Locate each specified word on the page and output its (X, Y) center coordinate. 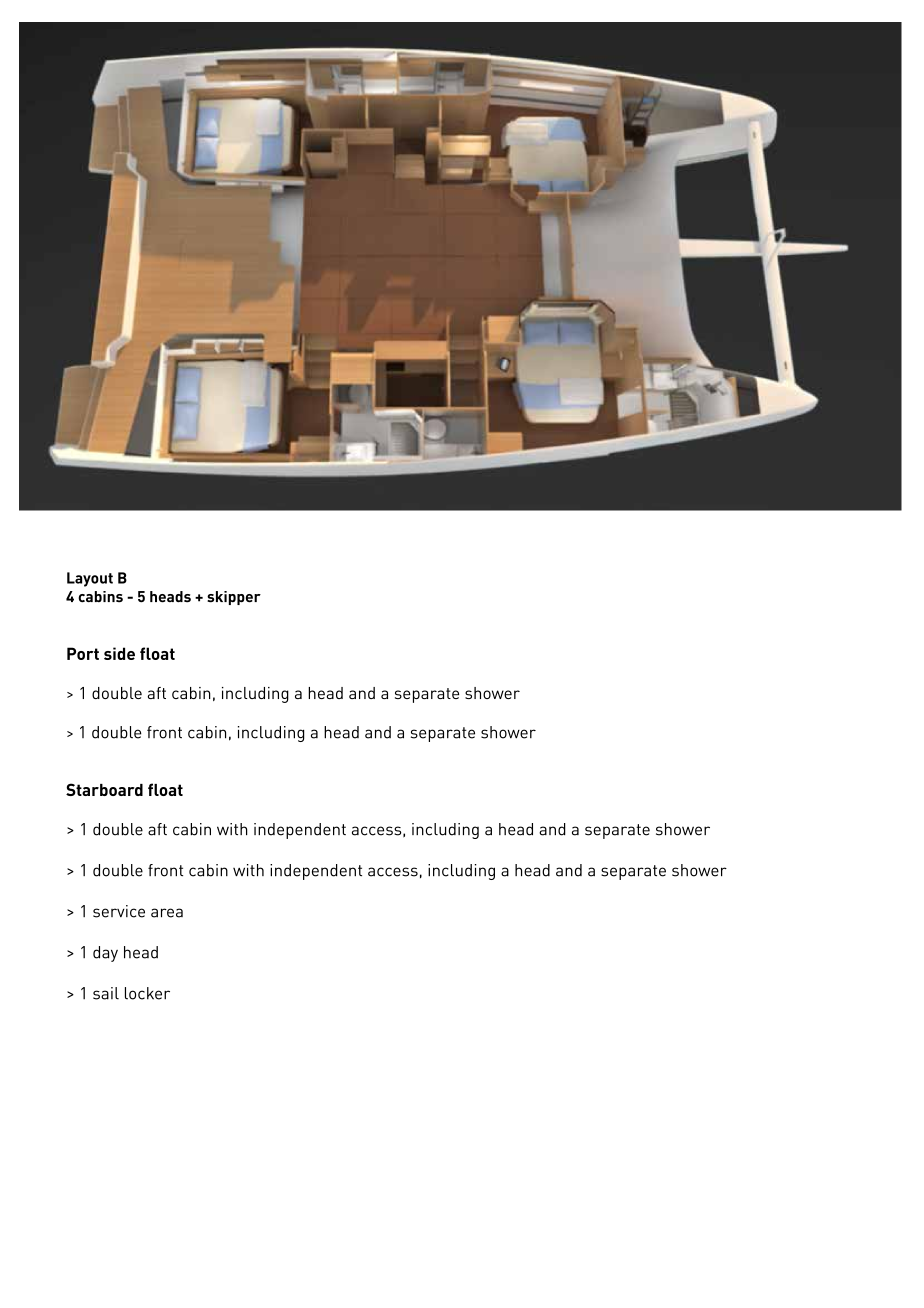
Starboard (104, 789)
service (119, 911)
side (119, 653)
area (167, 913)
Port (83, 653)
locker (147, 993)
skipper (234, 598)
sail (106, 993)
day (105, 954)
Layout (90, 579)
